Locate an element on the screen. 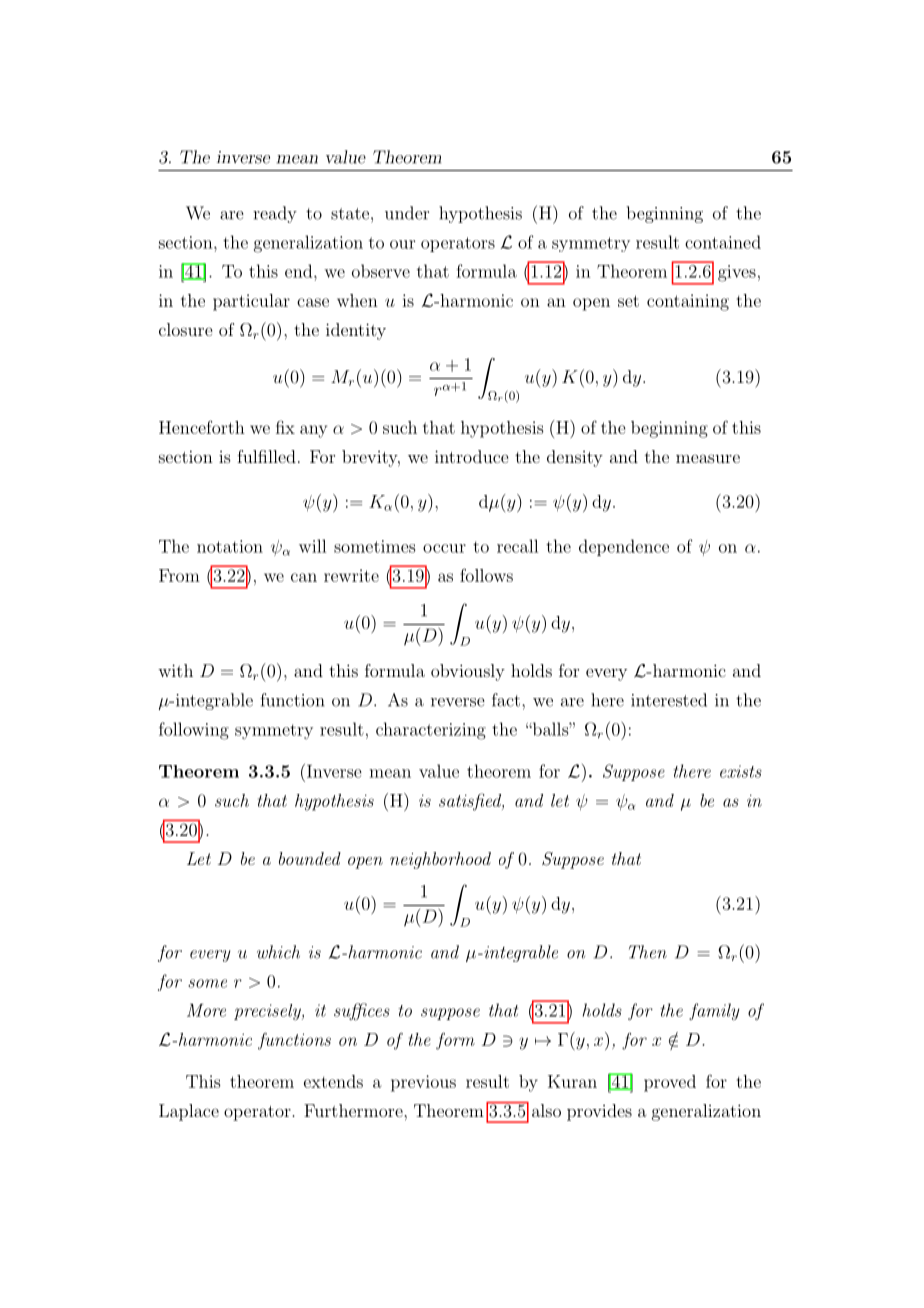 The width and height of the screenshot is (924, 1308). dependence is located at coordinates (624, 547).
